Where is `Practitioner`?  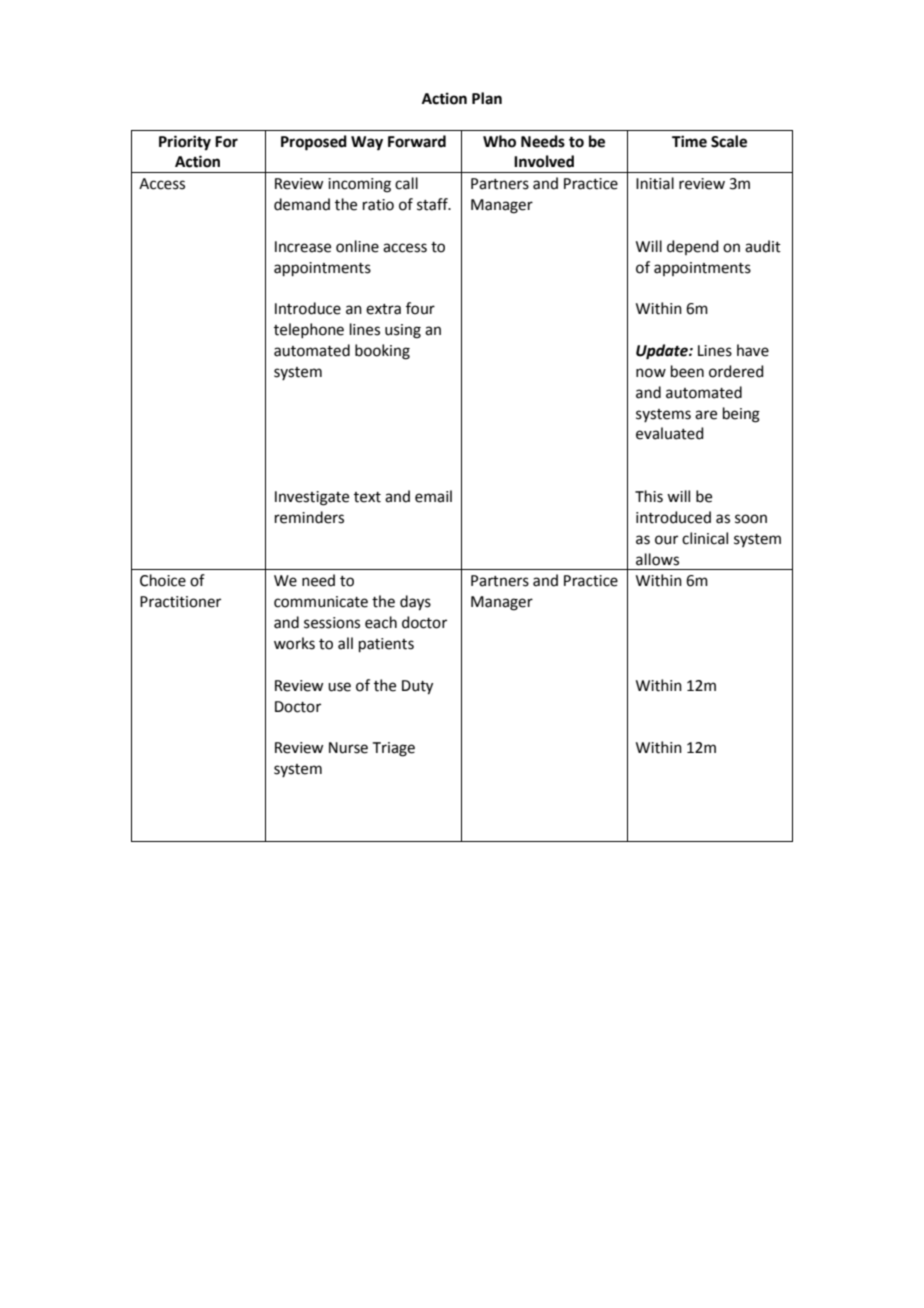 Practitioner is located at coordinates (180, 602).
